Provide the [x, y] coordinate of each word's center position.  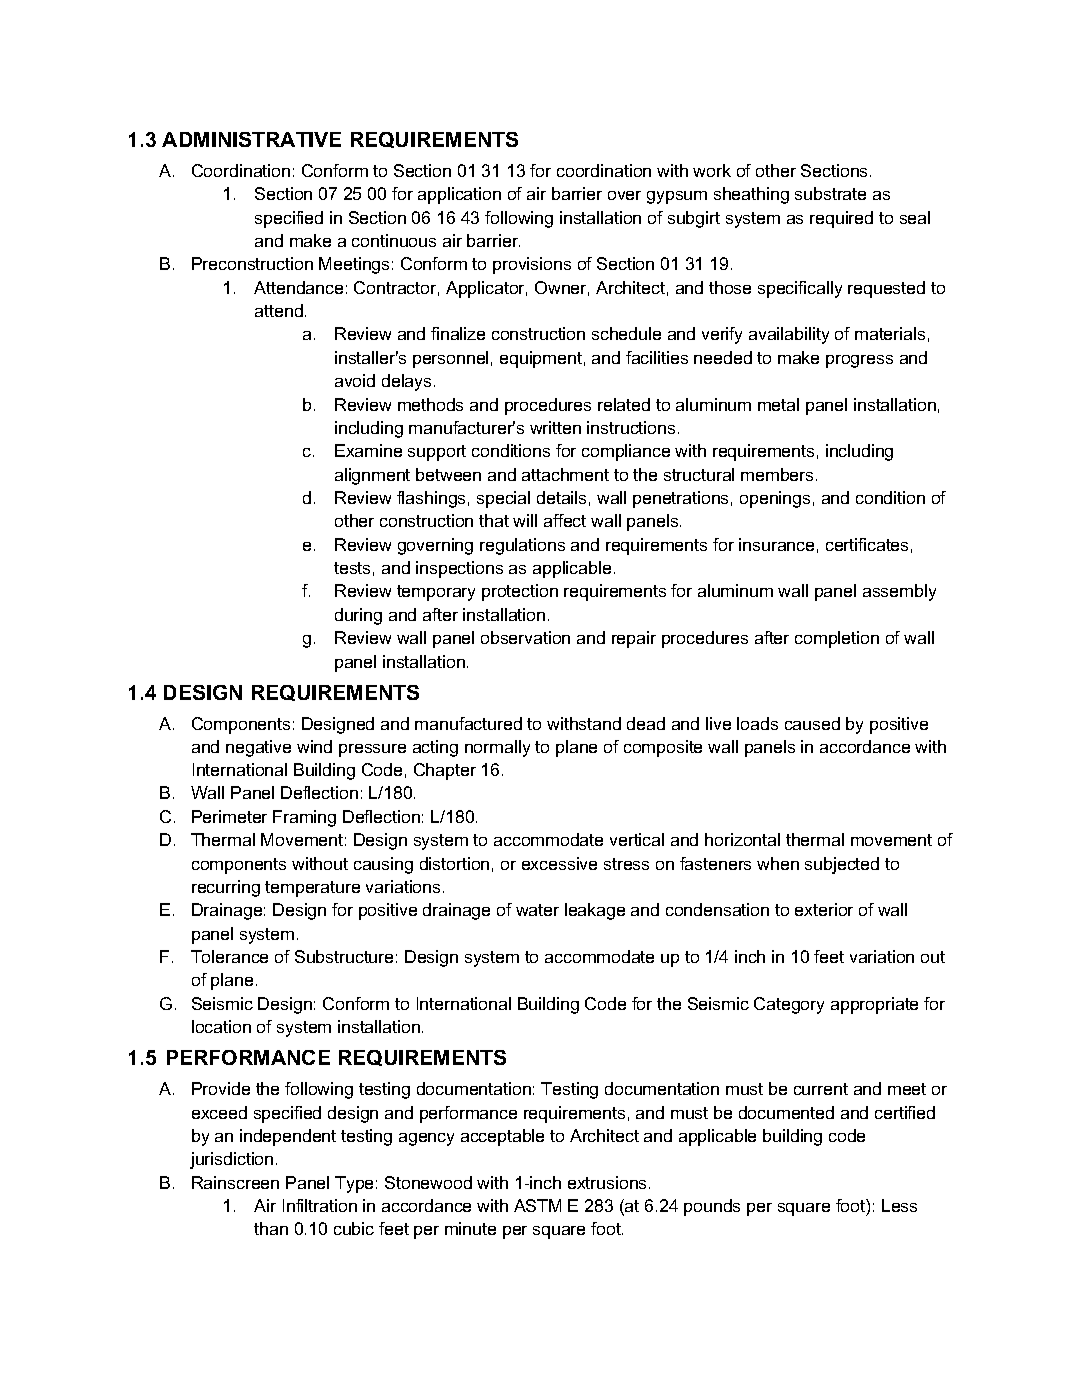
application [459, 195]
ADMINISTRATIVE [251, 139]
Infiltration [320, 1205]
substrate [830, 193]
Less [899, 1205]
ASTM [537, 1205]
